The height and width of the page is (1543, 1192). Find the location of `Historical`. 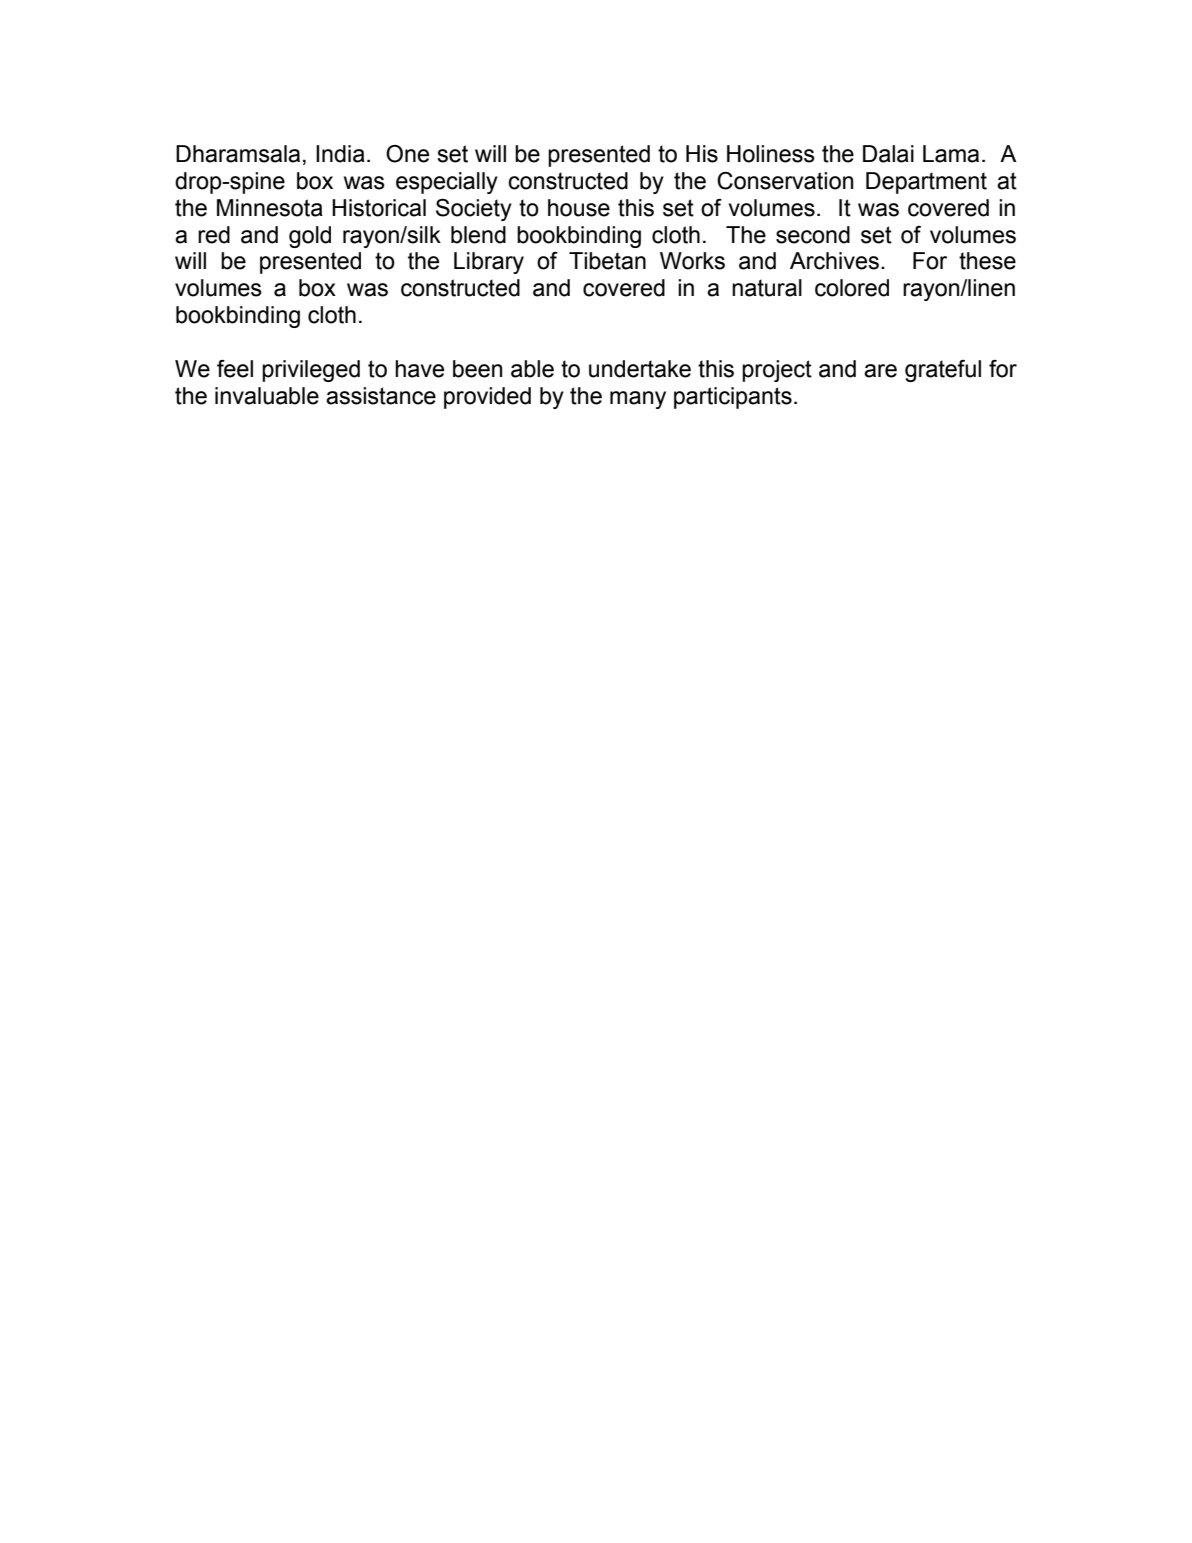

Historical is located at coordinates (379, 208).
